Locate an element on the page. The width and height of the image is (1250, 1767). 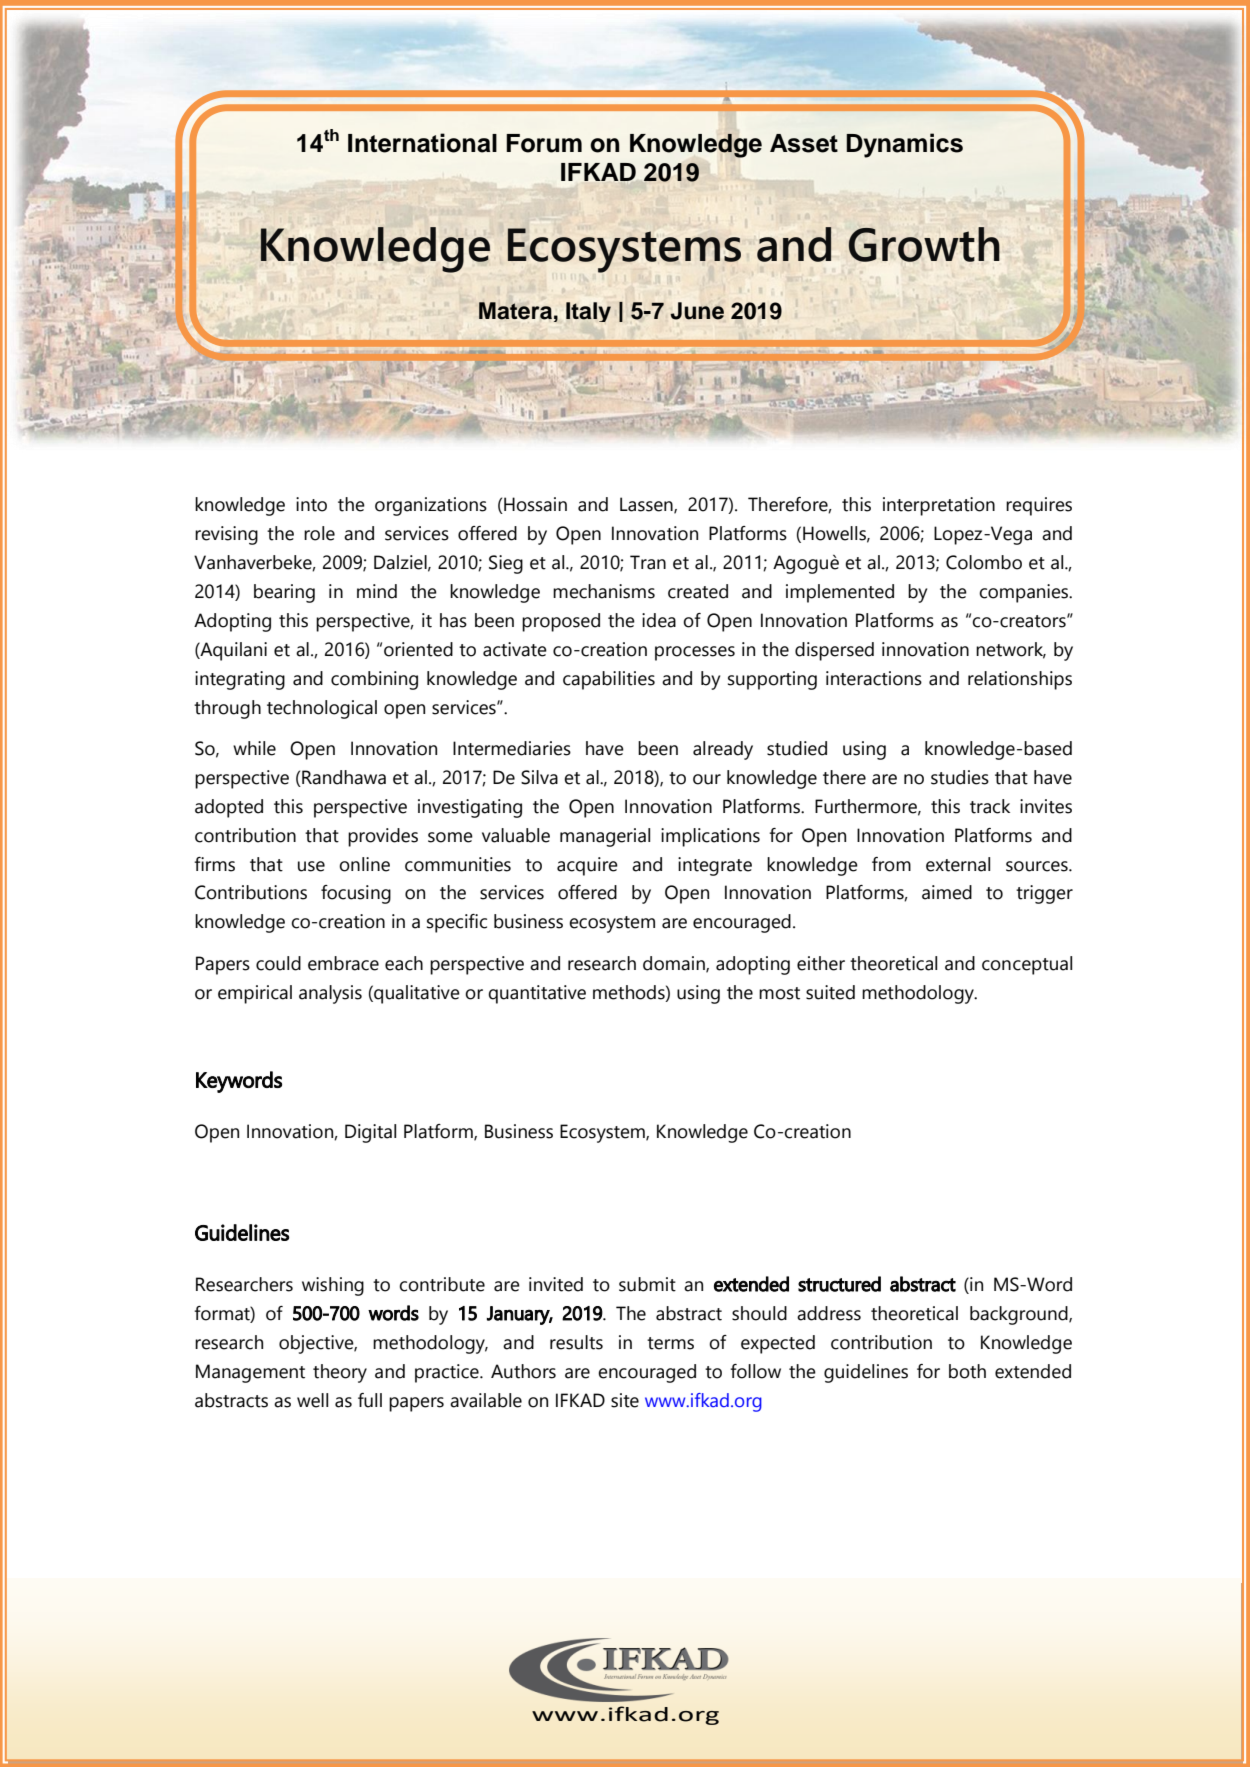
International is located at coordinates (422, 143).
